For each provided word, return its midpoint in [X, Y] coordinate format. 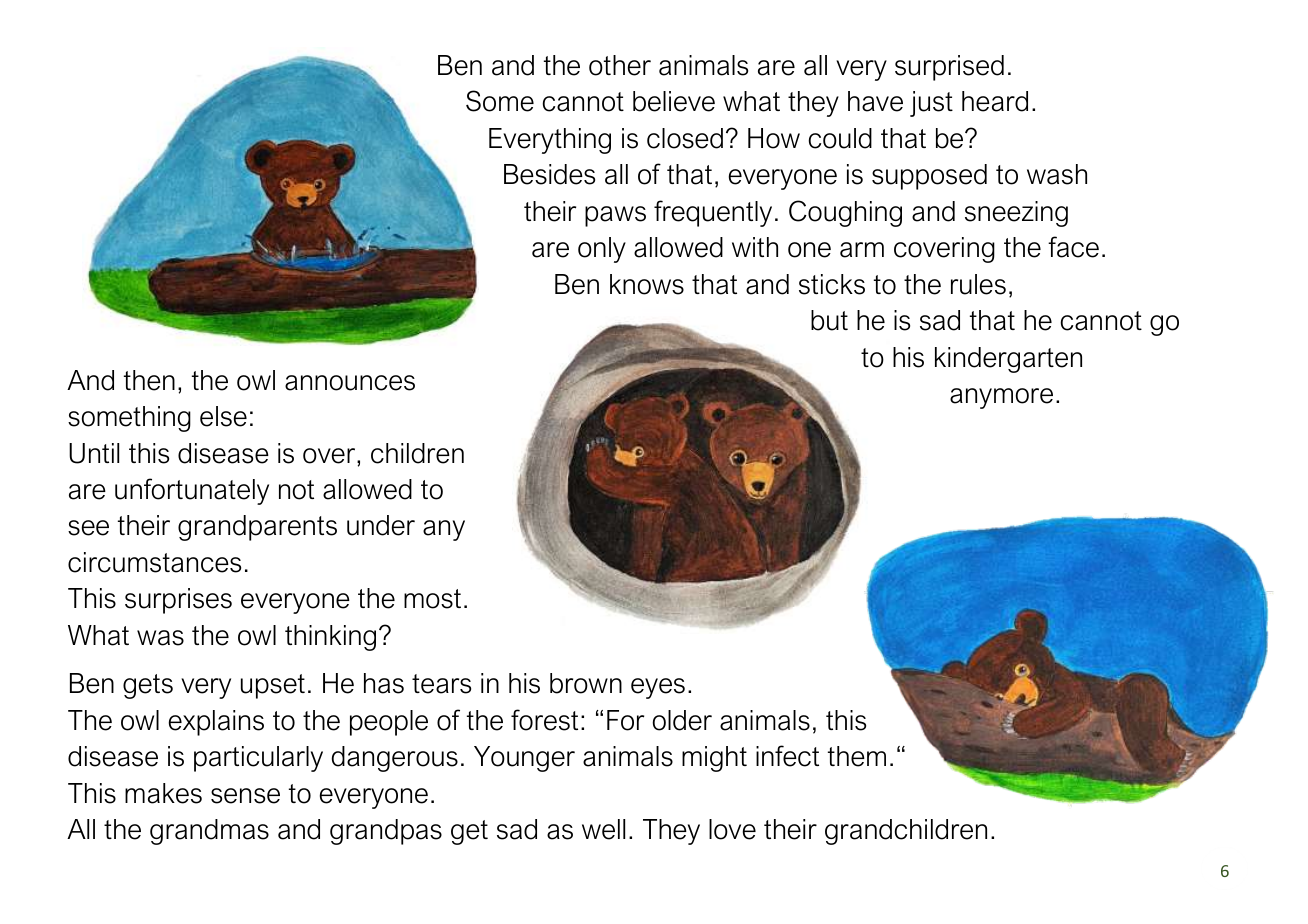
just [931, 104]
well [603, 829]
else [223, 416]
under [381, 525]
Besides [549, 174]
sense [245, 796]
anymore [1001, 398]
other [620, 65]
